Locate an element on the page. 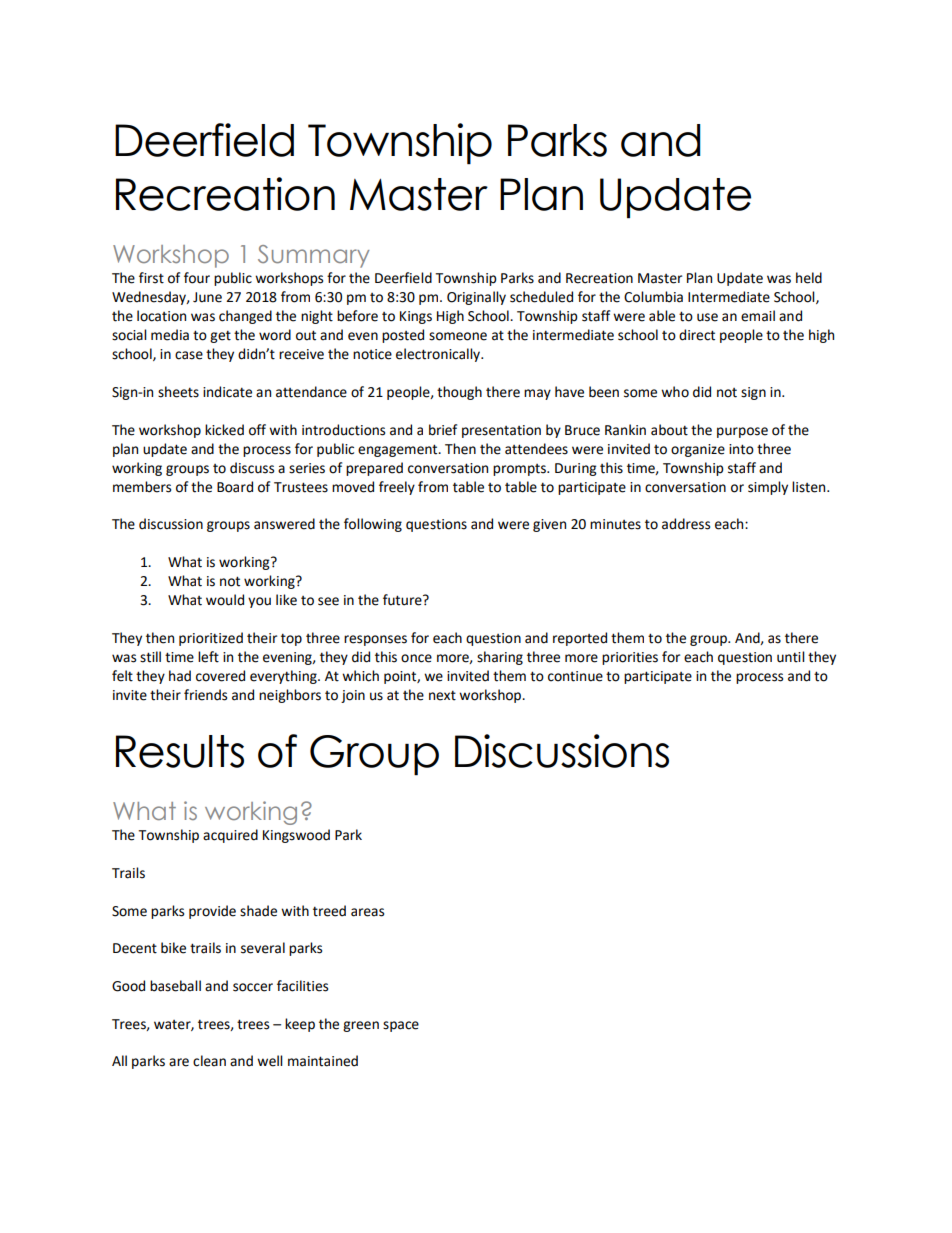 Image resolution: width=952 pixels, height=1233 pixels. space is located at coordinates (401, 1026).
